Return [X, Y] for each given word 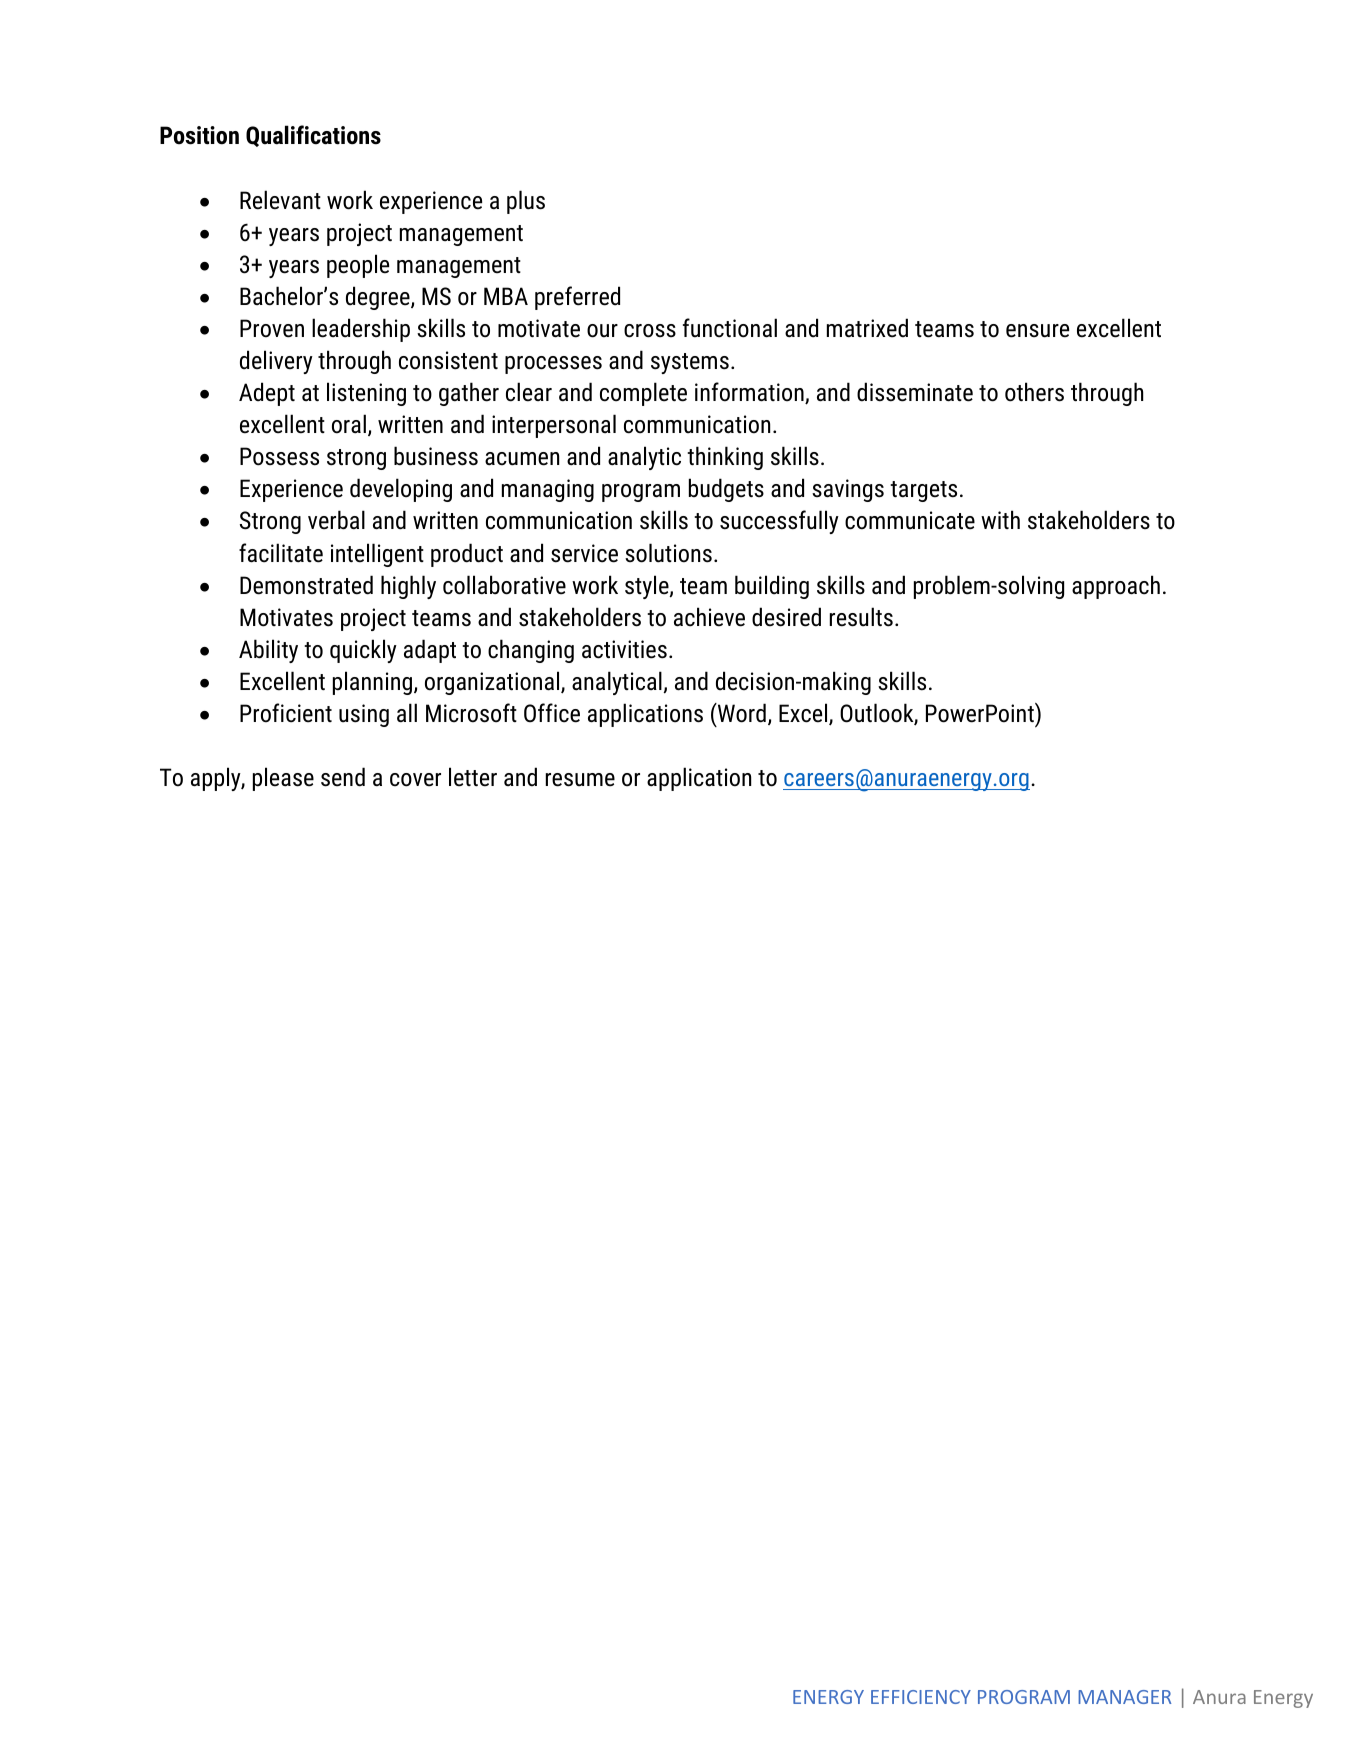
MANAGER [1124, 1697]
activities [624, 649]
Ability [268, 651]
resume [580, 780]
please [283, 779]
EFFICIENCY [921, 1697]
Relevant [280, 200]
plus [526, 202]
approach [1116, 587]
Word [741, 713]
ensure [1037, 331]
